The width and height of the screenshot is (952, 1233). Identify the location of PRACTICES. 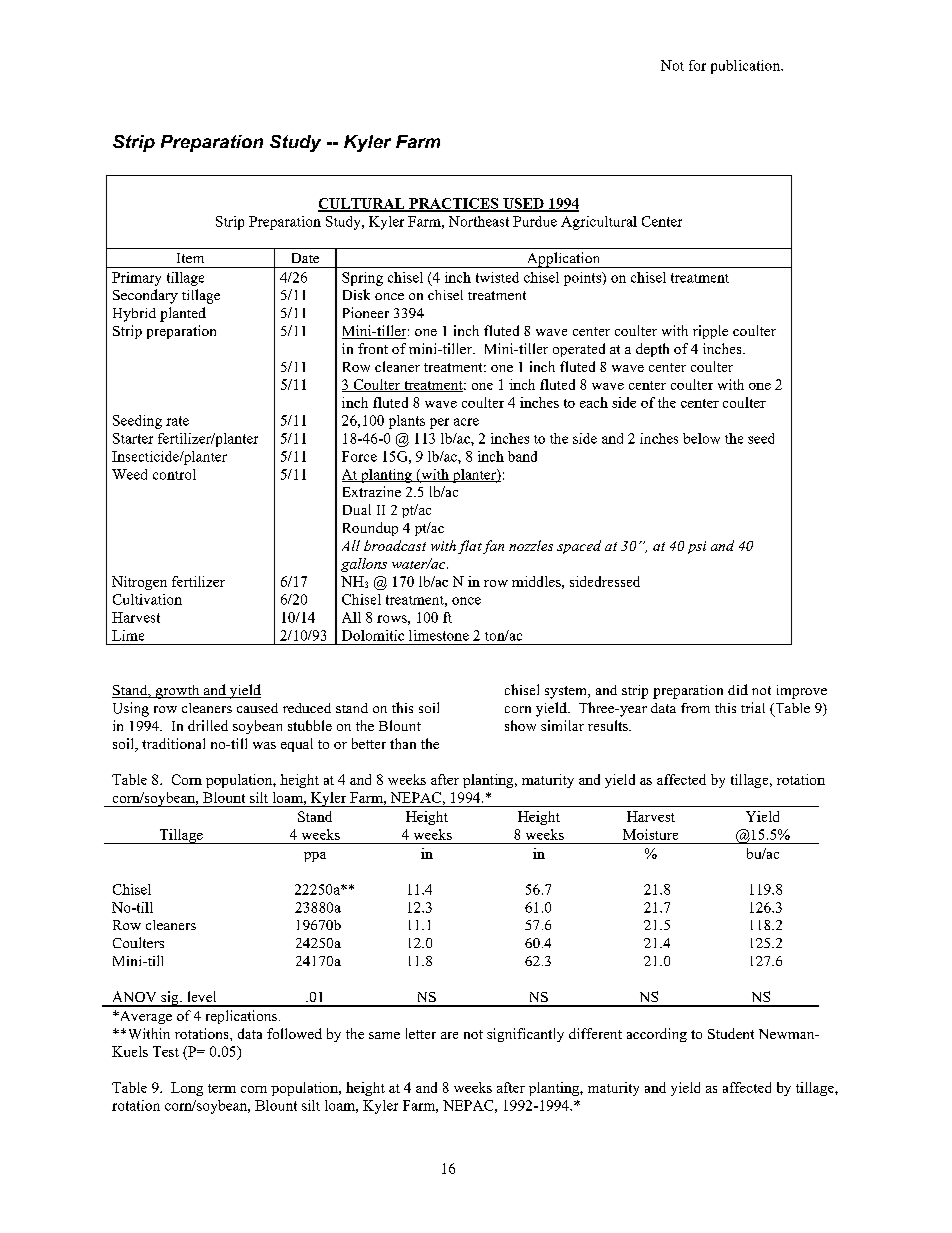
(454, 204).
